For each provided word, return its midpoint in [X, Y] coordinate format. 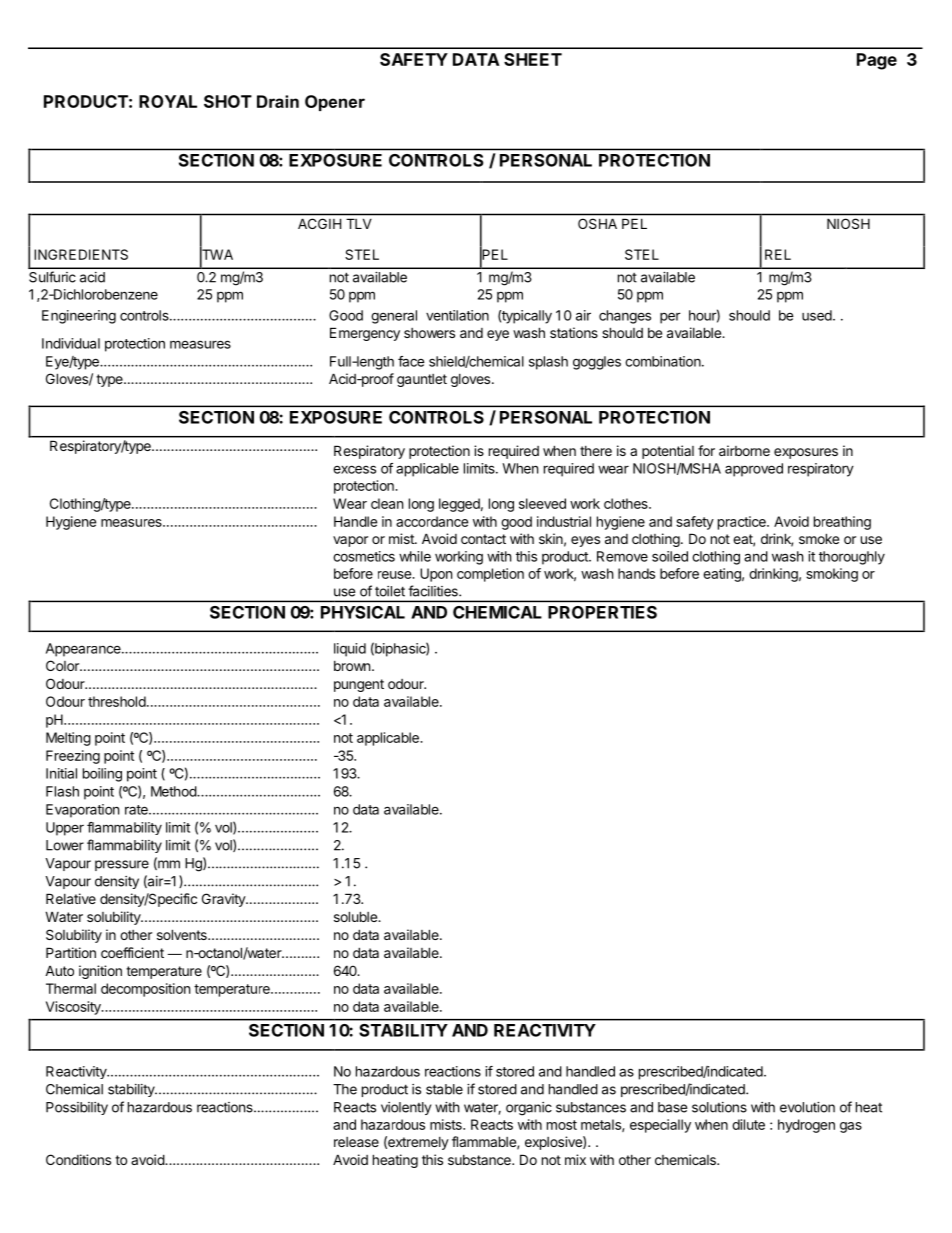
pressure [122, 865]
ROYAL [168, 101]
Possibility [77, 1108]
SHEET [533, 59]
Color [63, 665]
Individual [71, 343]
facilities [434, 591]
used [818, 315]
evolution [807, 1107]
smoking [832, 575]
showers [429, 333]
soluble [356, 916]
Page [877, 61]
